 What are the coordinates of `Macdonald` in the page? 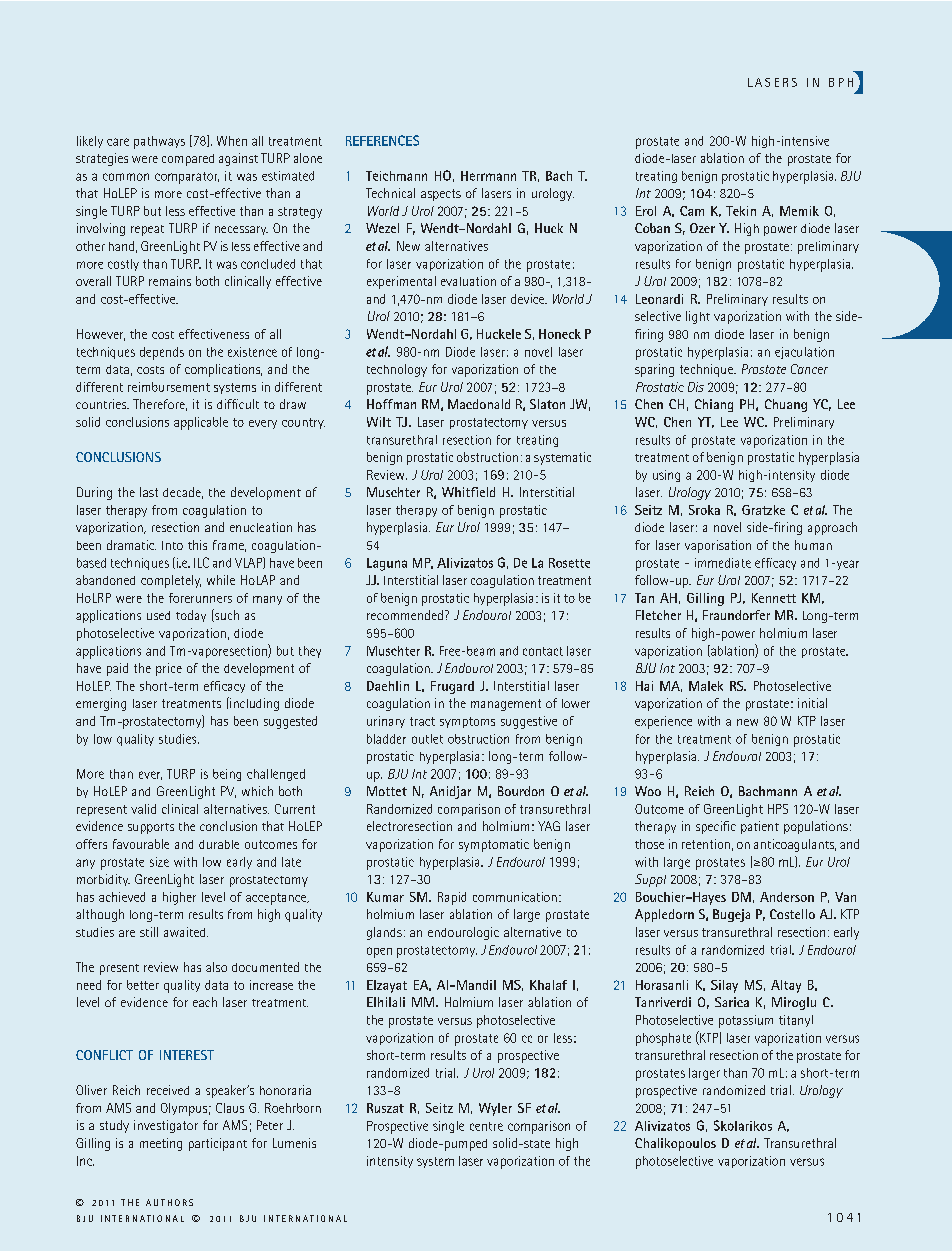 It's located at (479, 404).
